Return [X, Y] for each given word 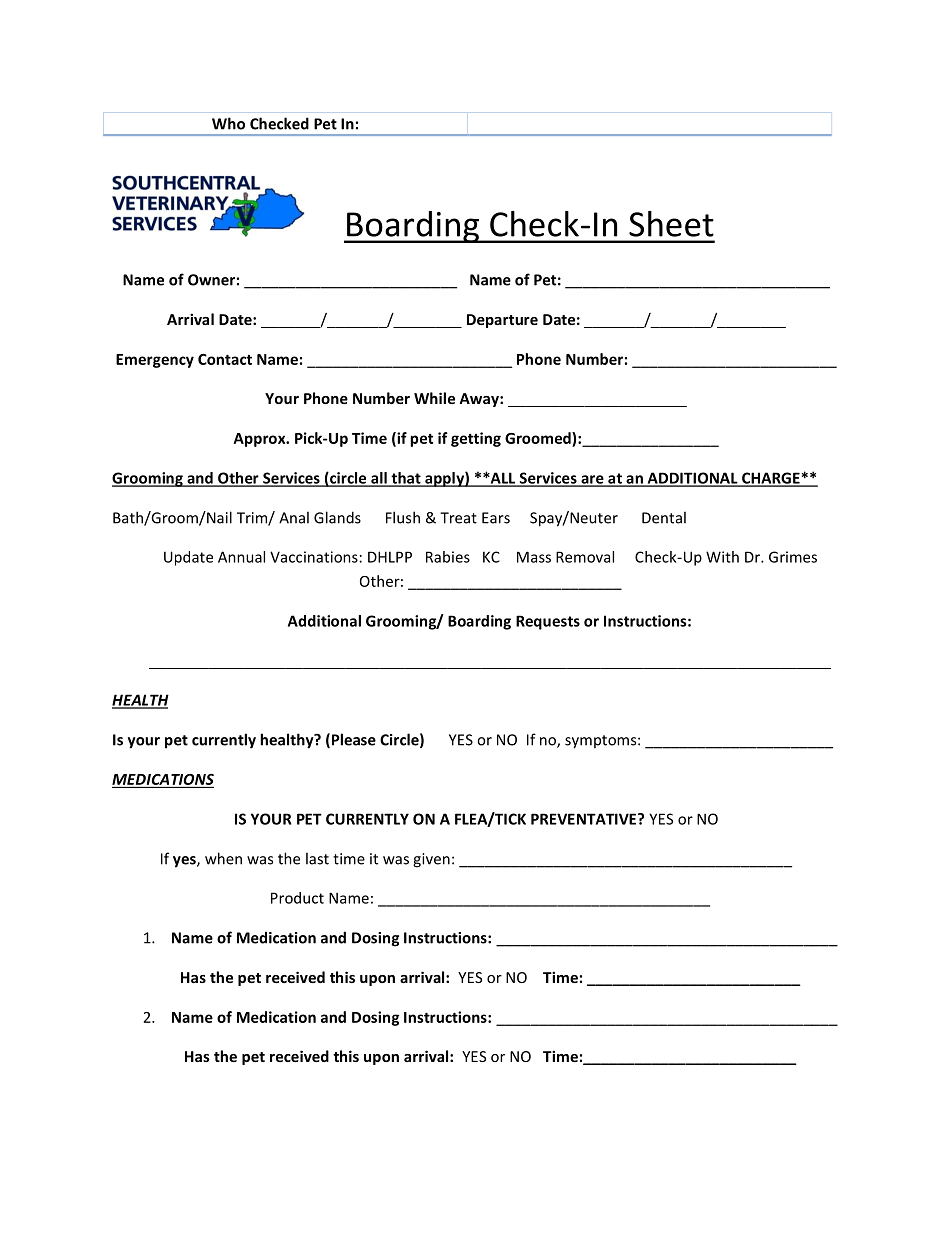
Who [228, 123]
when [223, 858]
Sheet [671, 224]
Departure [502, 321]
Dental [664, 517]
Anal [294, 517]
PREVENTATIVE [585, 819]
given [431, 860]
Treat [458, 518]
